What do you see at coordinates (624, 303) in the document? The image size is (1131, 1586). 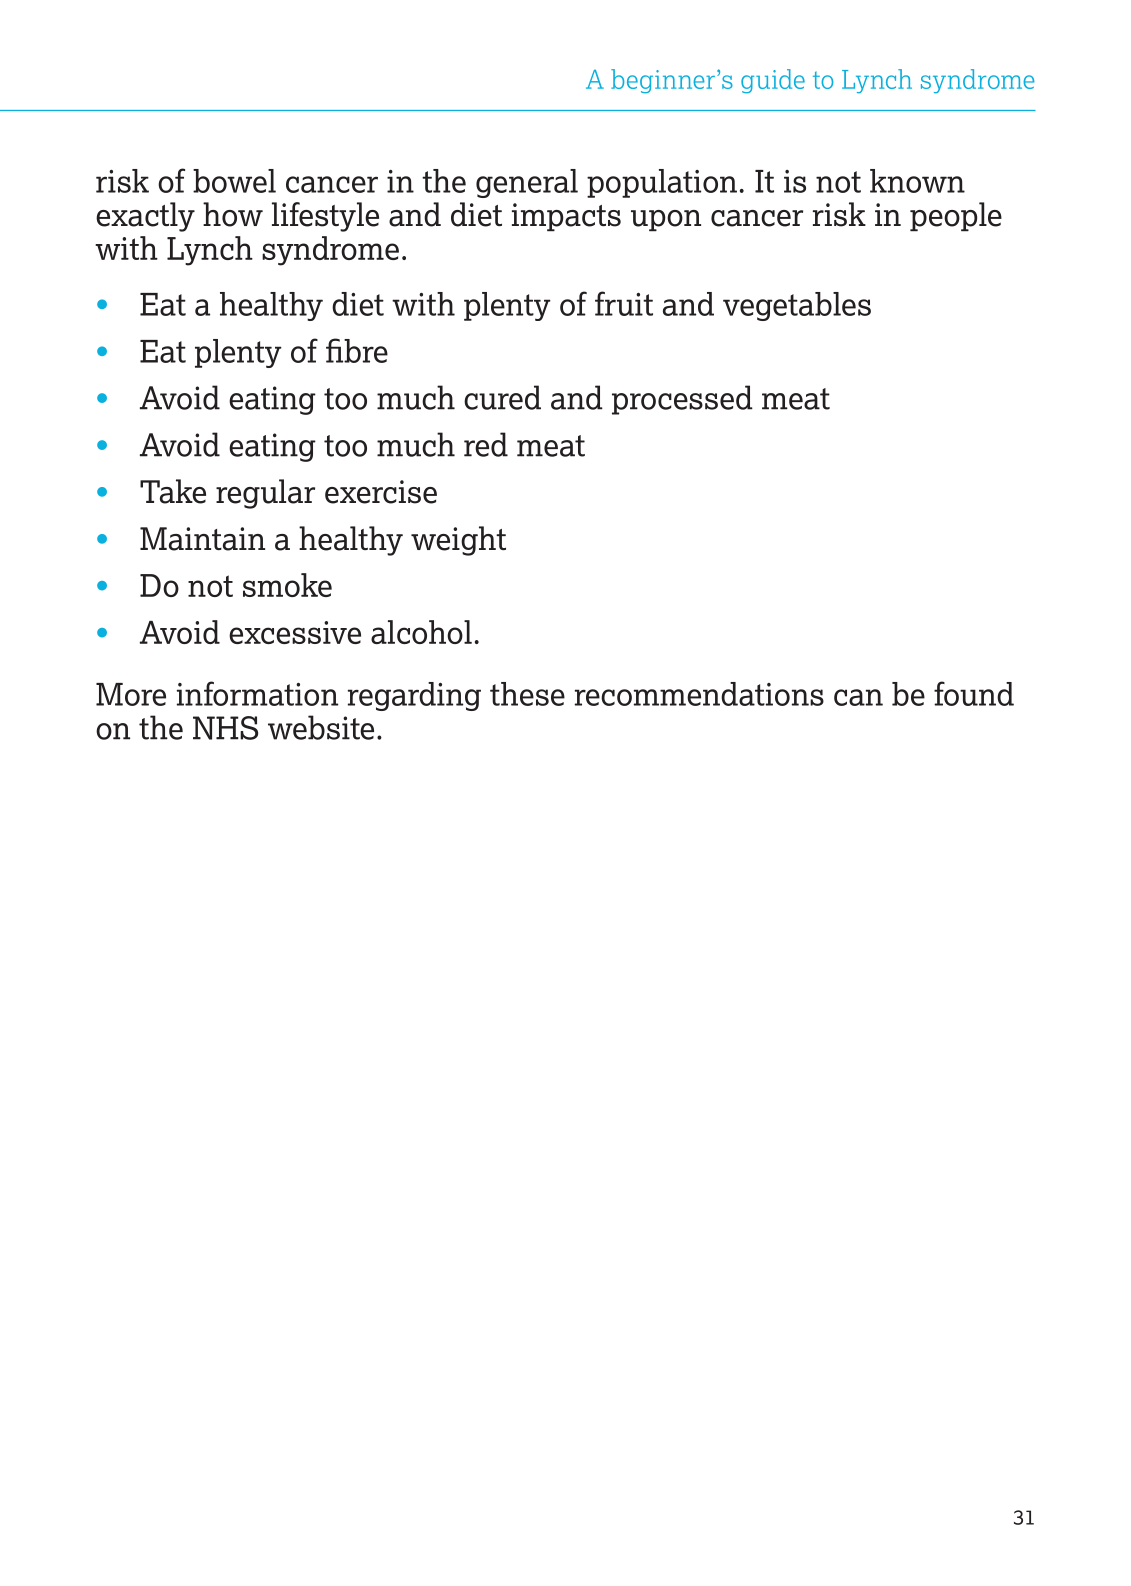 I see `fruit` at bounding box center [624, 303].
